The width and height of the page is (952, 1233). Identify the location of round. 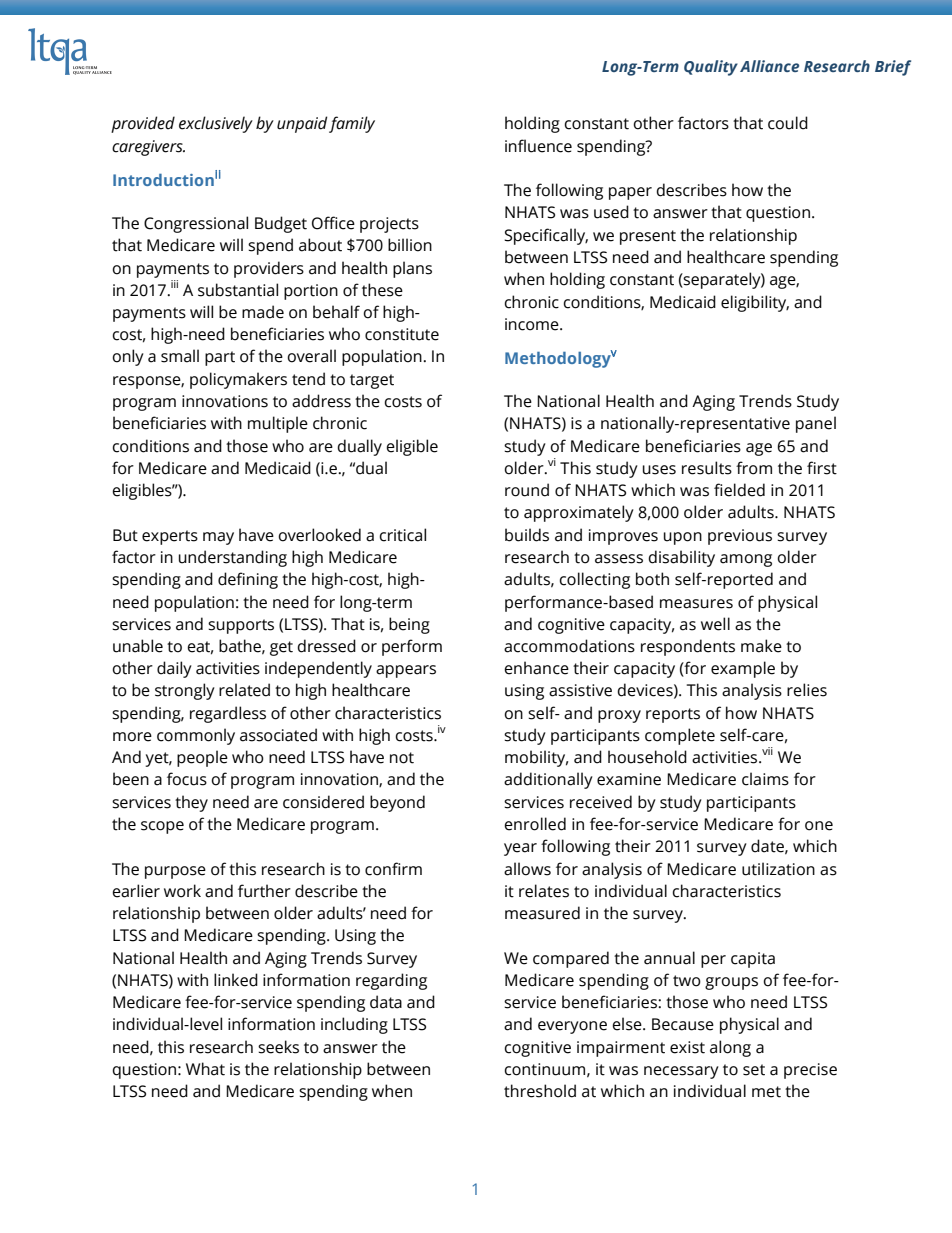
(527, 490).
